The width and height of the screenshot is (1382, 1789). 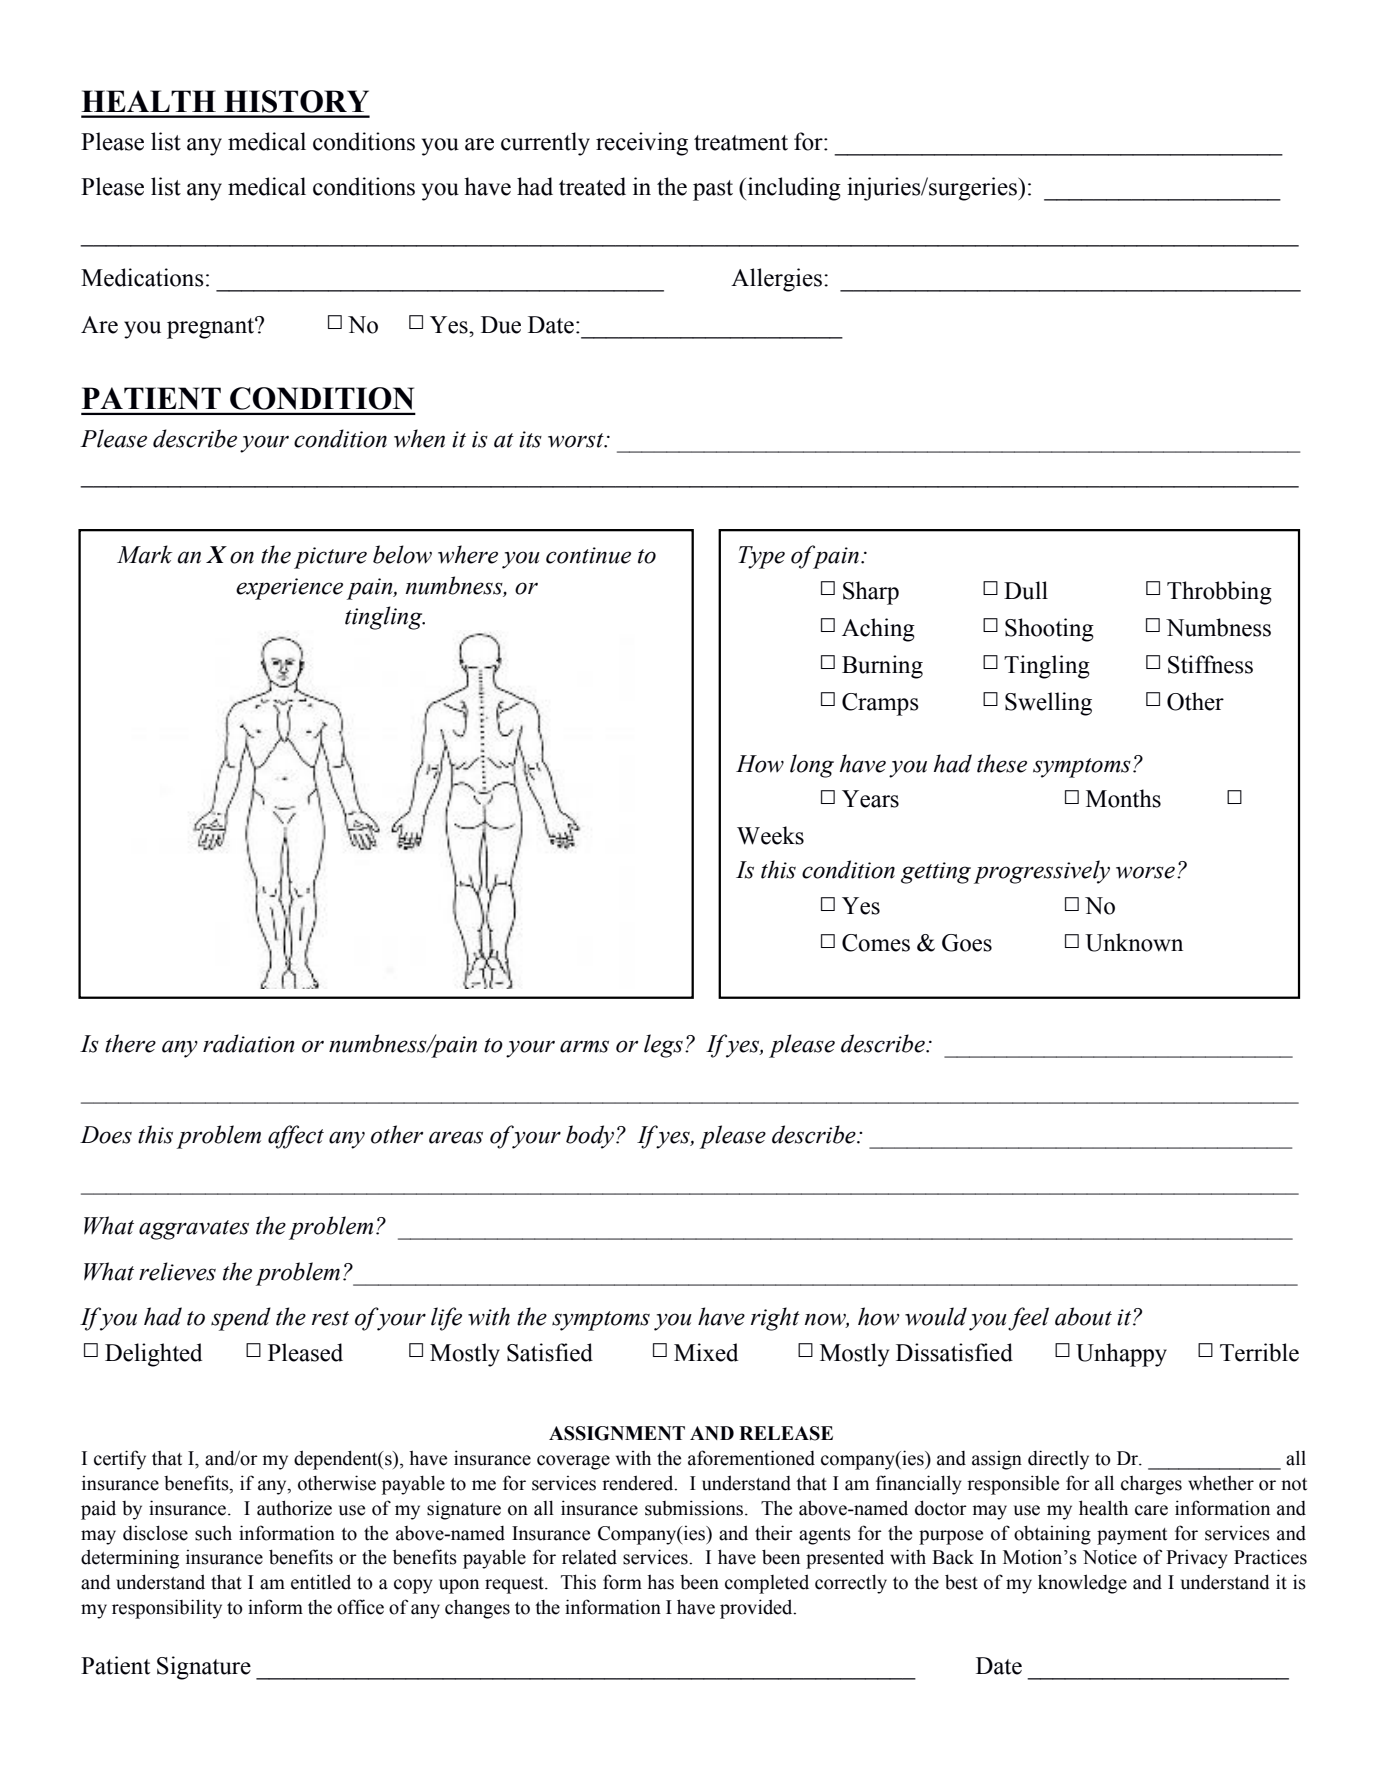 What do you see at coordinates (1145, 872) in the screenshot?
I see `worse` at bounding box center [1145, 872].
